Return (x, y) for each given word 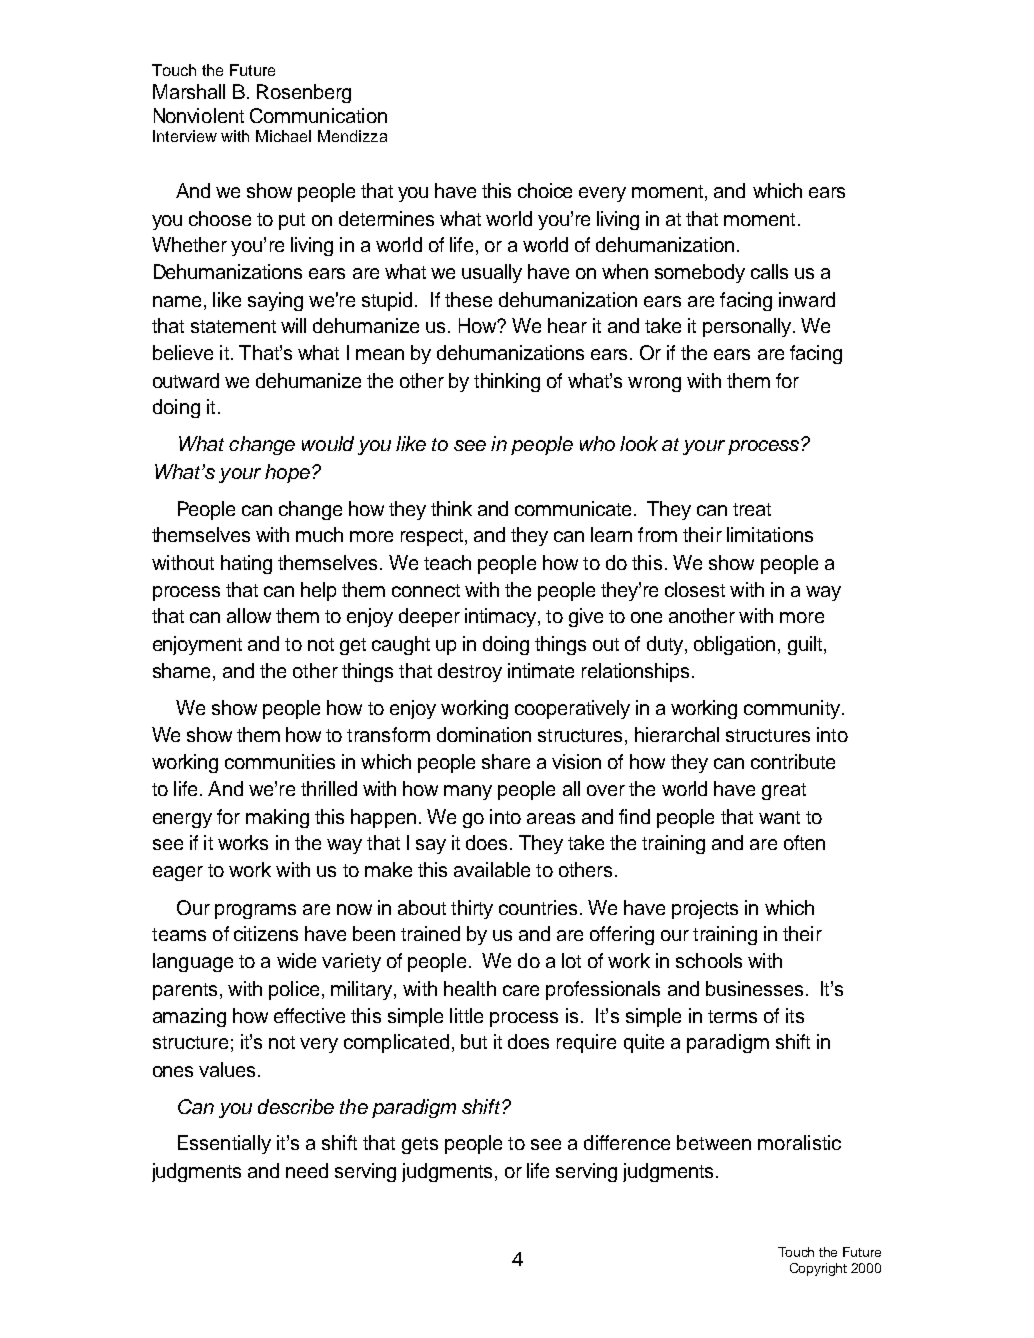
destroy (470, 672)
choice (545, 190)
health (470, 988)
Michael (283, 136)
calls (769, 271)
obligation (734, 645)
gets (420, 1145)
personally (747, 327)
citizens (266, 933)
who (597, 443)
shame (181, 670)
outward (186, 380)
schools (709, 960)
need (307, 1170)
